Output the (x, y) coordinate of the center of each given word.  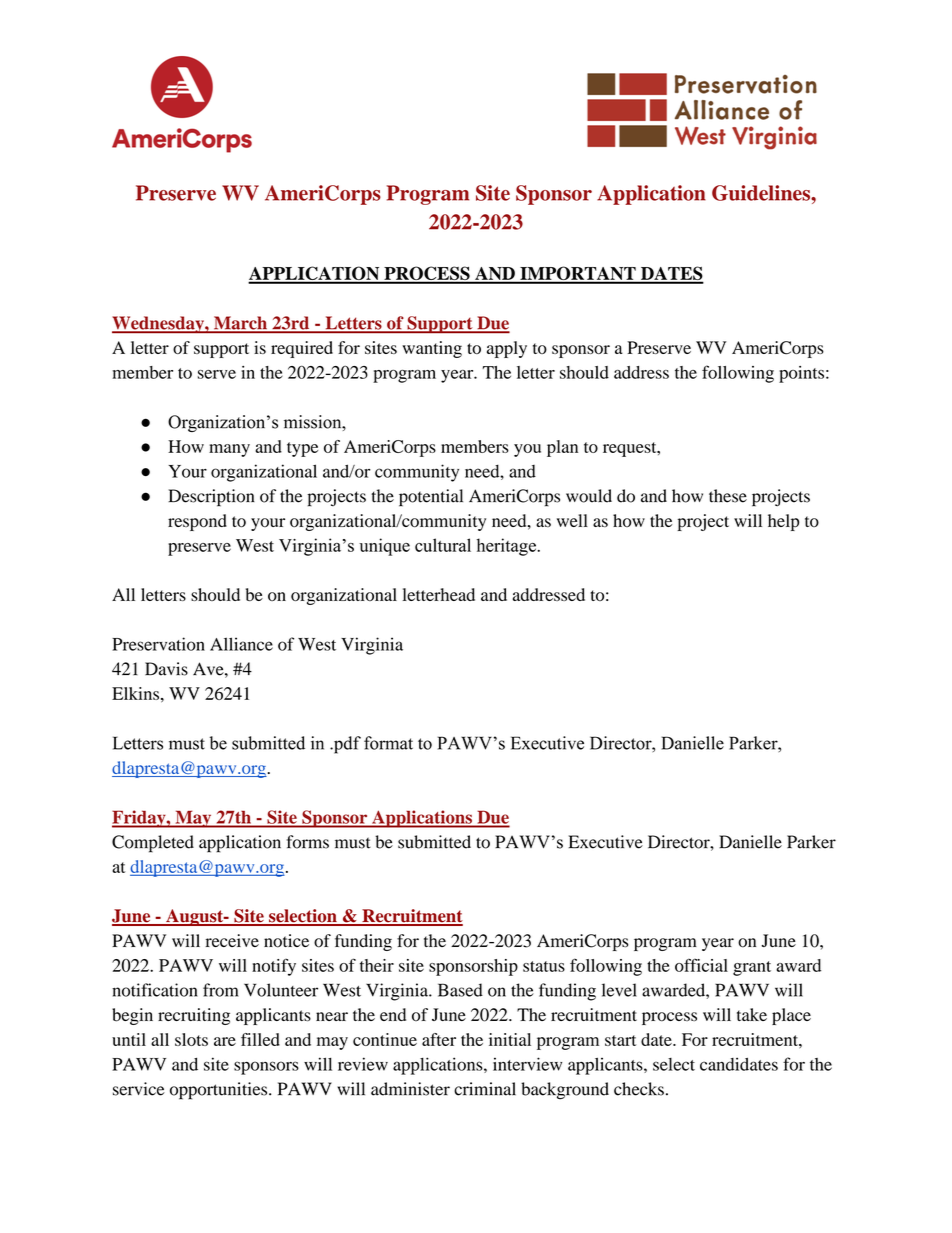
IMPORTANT (578, 274)
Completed (153, 844)
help (783, 522)
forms (308, 842)
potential (431, 498)
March (240, 324)
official (701, 965)
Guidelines (762, 193)
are (225, 1041)
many (229, 450)
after (439, 1039)
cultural (443, 545)
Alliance (241, 644)
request (631, 449)
